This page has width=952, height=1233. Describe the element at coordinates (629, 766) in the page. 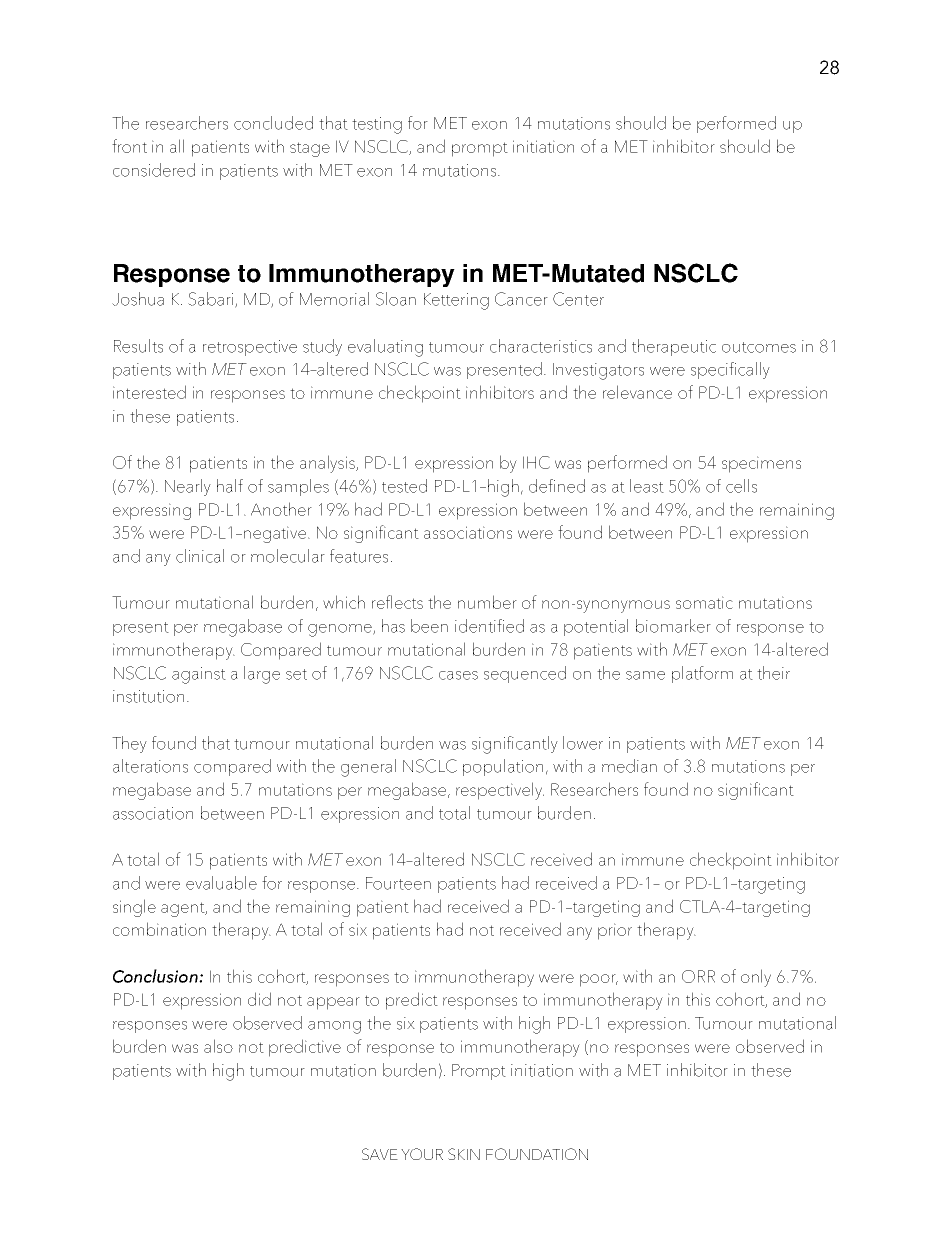

I see `median` at that location.
